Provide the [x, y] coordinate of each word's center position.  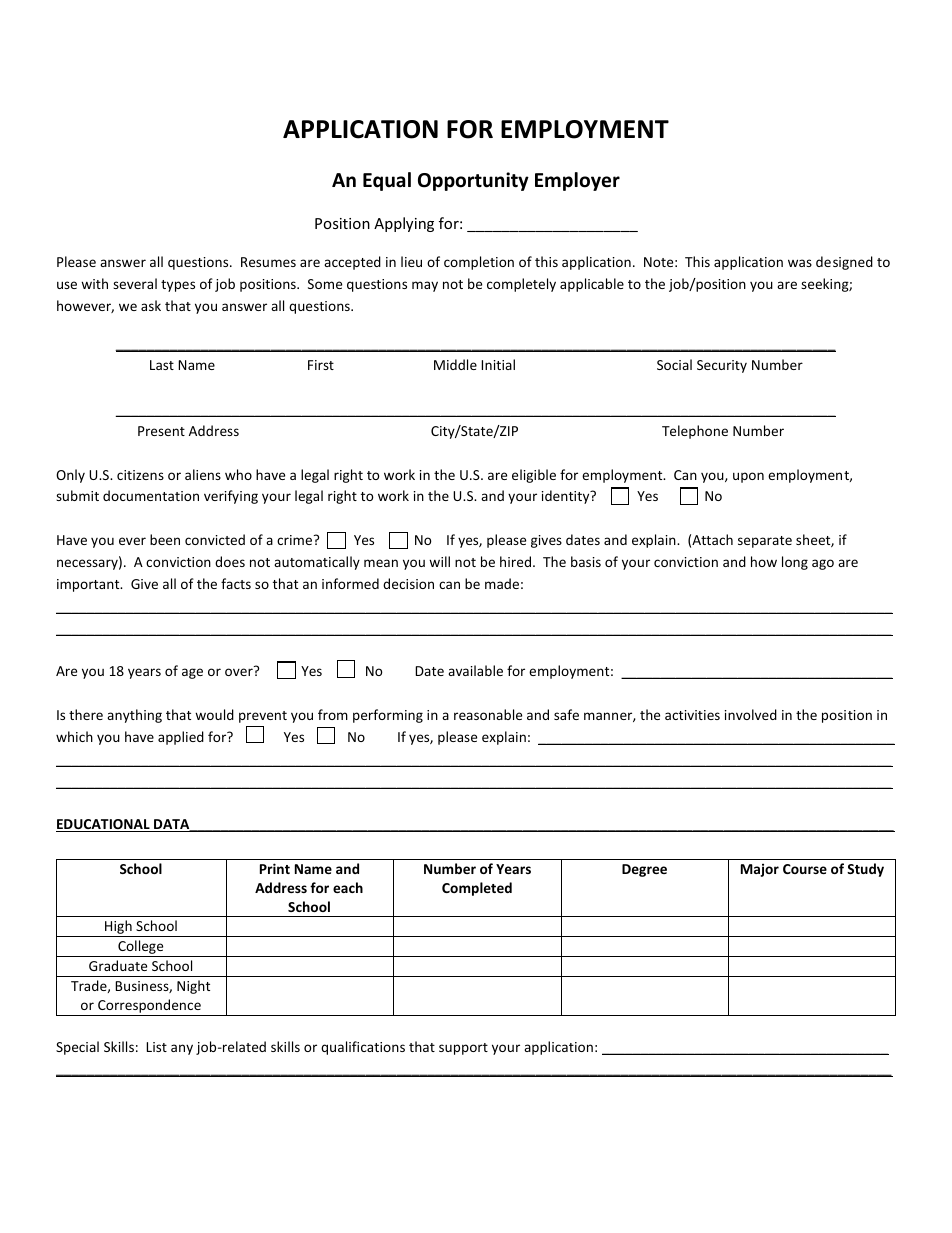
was [800, 263]
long [795, 563]
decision [408, 583]
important [89, 585]
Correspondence [149, 1007]
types [178, 286]
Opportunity [473, 181]
